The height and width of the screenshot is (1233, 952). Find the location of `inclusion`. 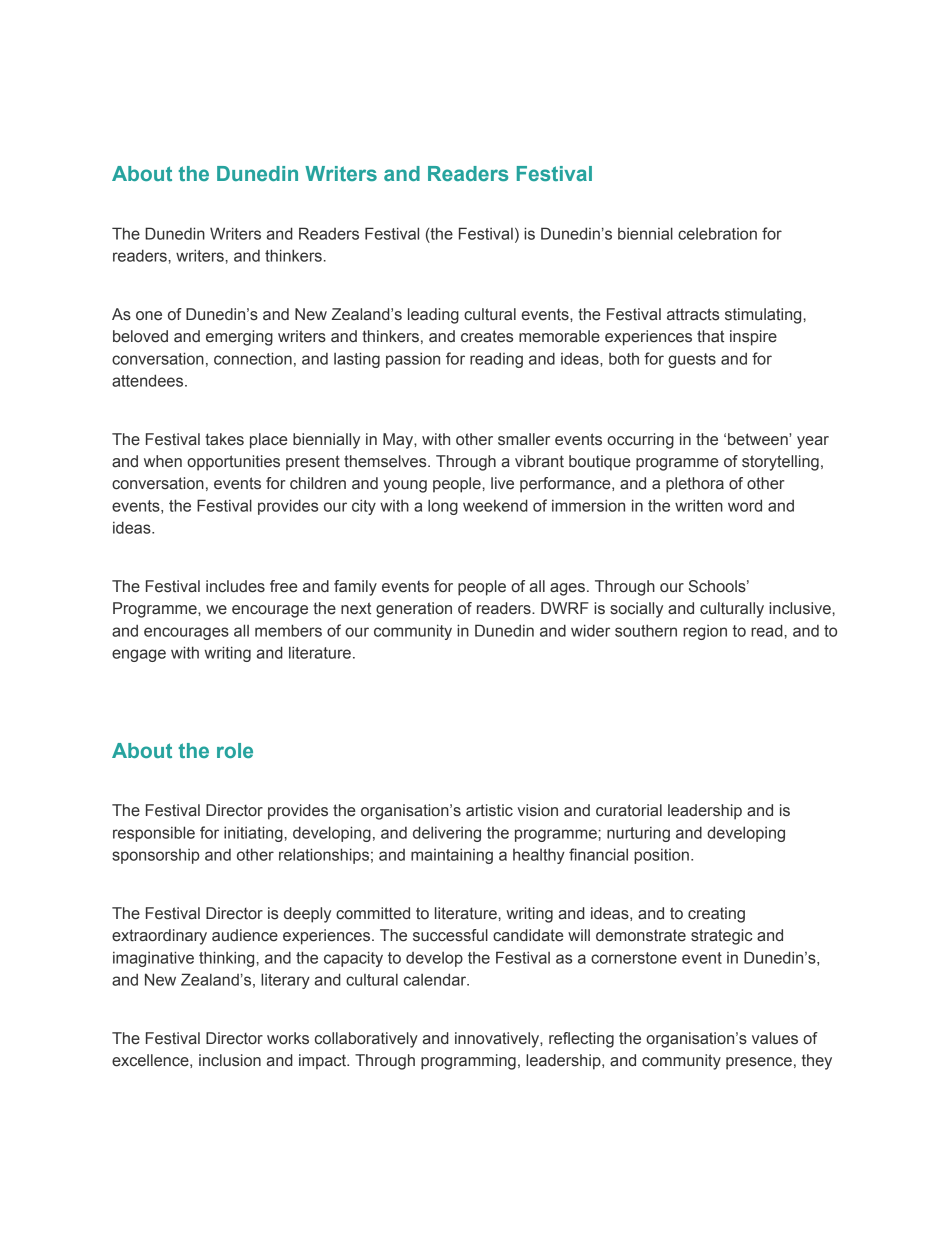

inclusion is located at coordinates (230, 1060).
